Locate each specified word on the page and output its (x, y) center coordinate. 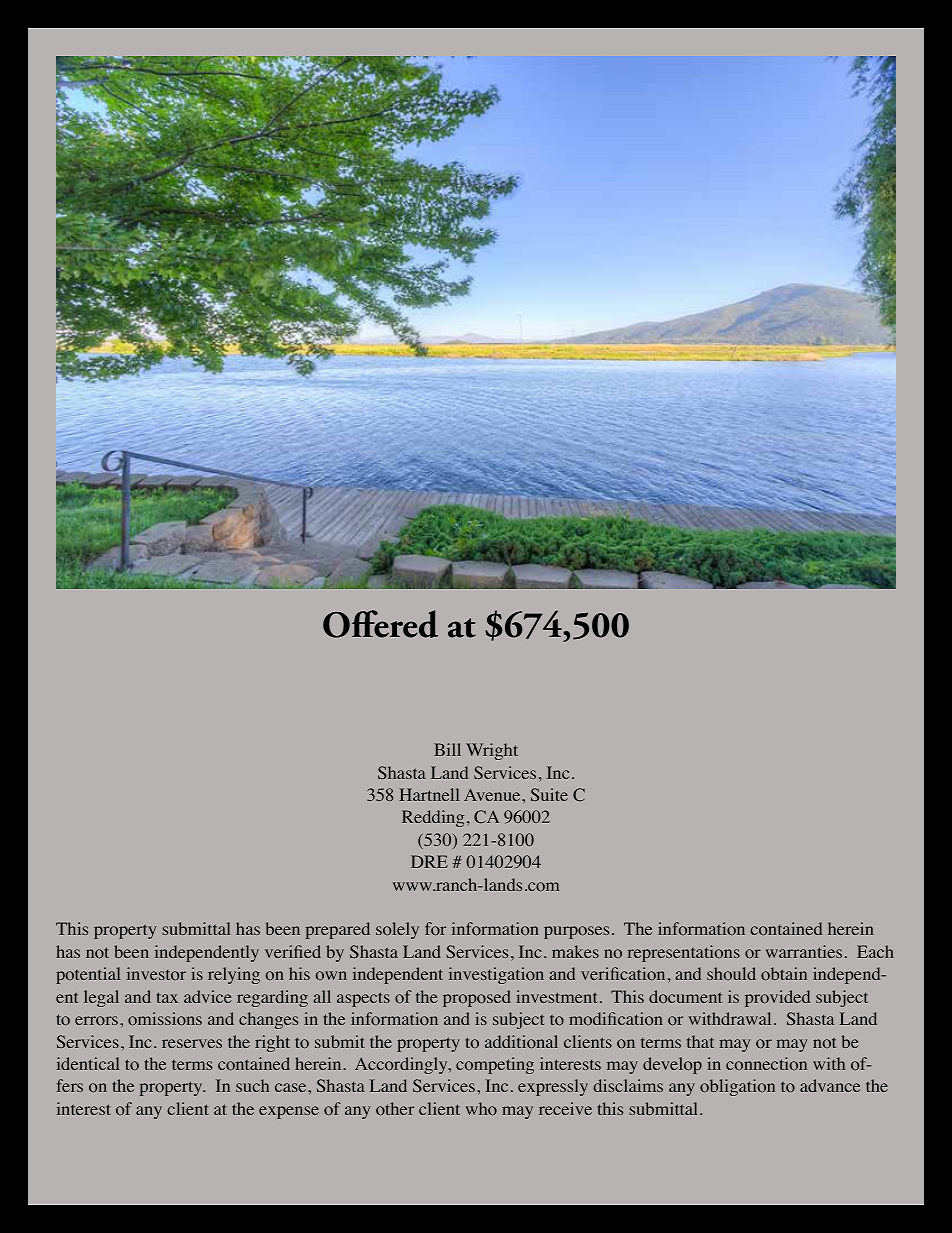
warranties (804, 951)
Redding (433, 818)
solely (397, 930)
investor (156, 973)
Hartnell (429, 794)
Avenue (493, 794)
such (252, 1085)
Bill (447, 749)
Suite (549, 794)
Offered (380, 624)
